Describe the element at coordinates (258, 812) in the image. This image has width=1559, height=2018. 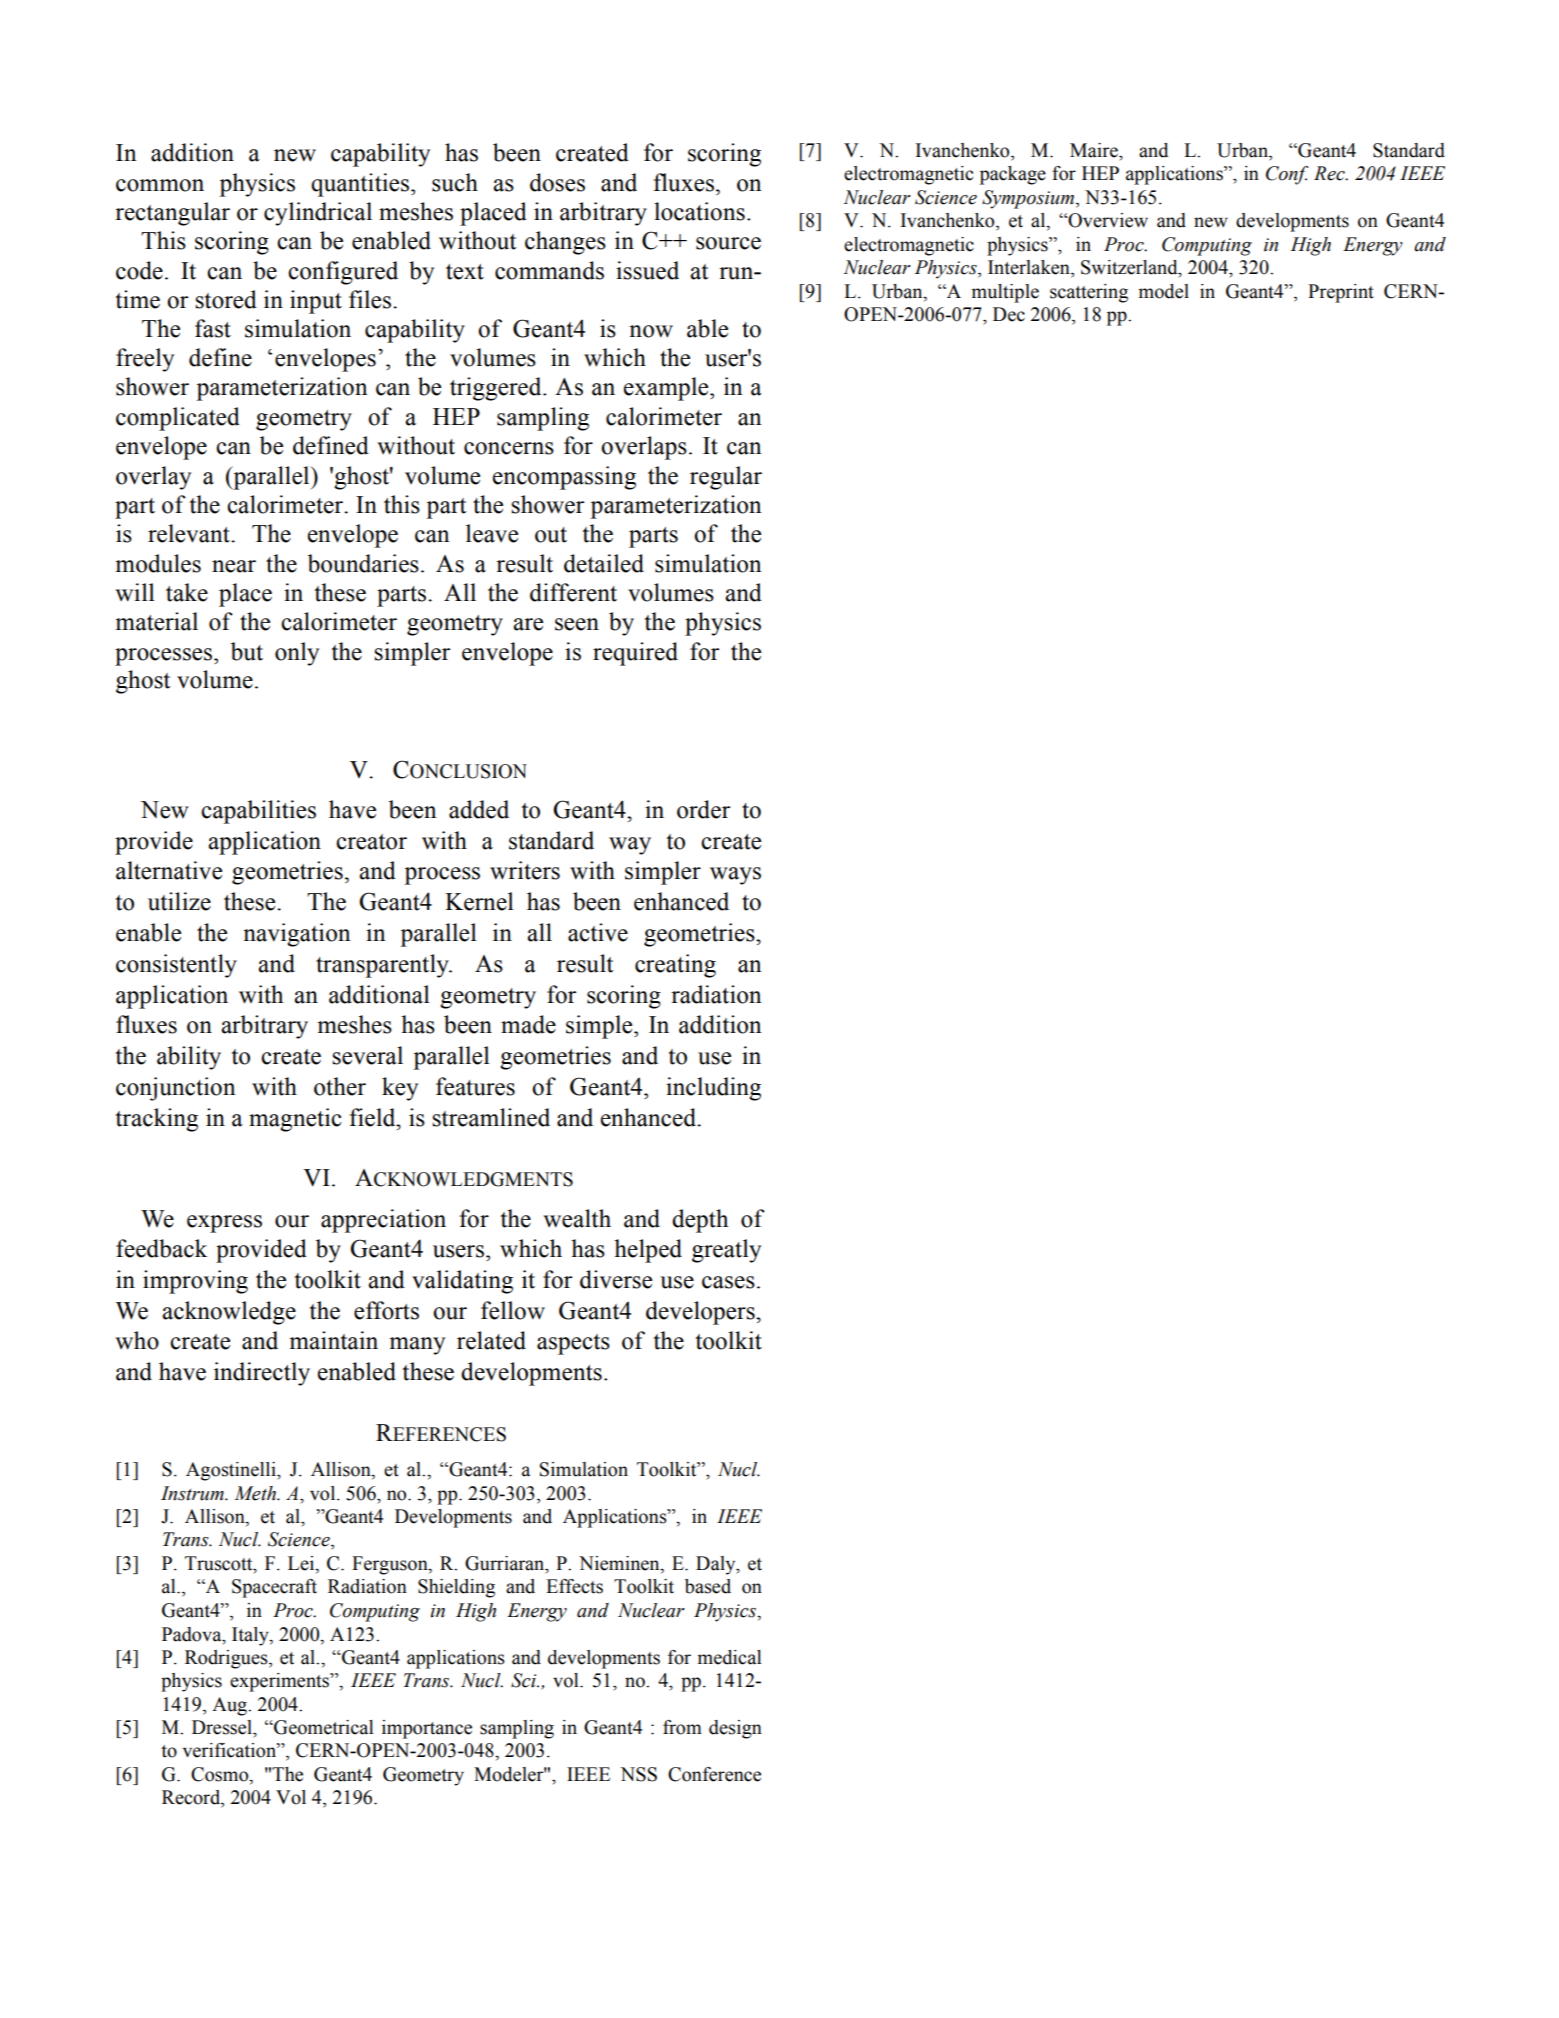
I see `capabilities` at that location.
